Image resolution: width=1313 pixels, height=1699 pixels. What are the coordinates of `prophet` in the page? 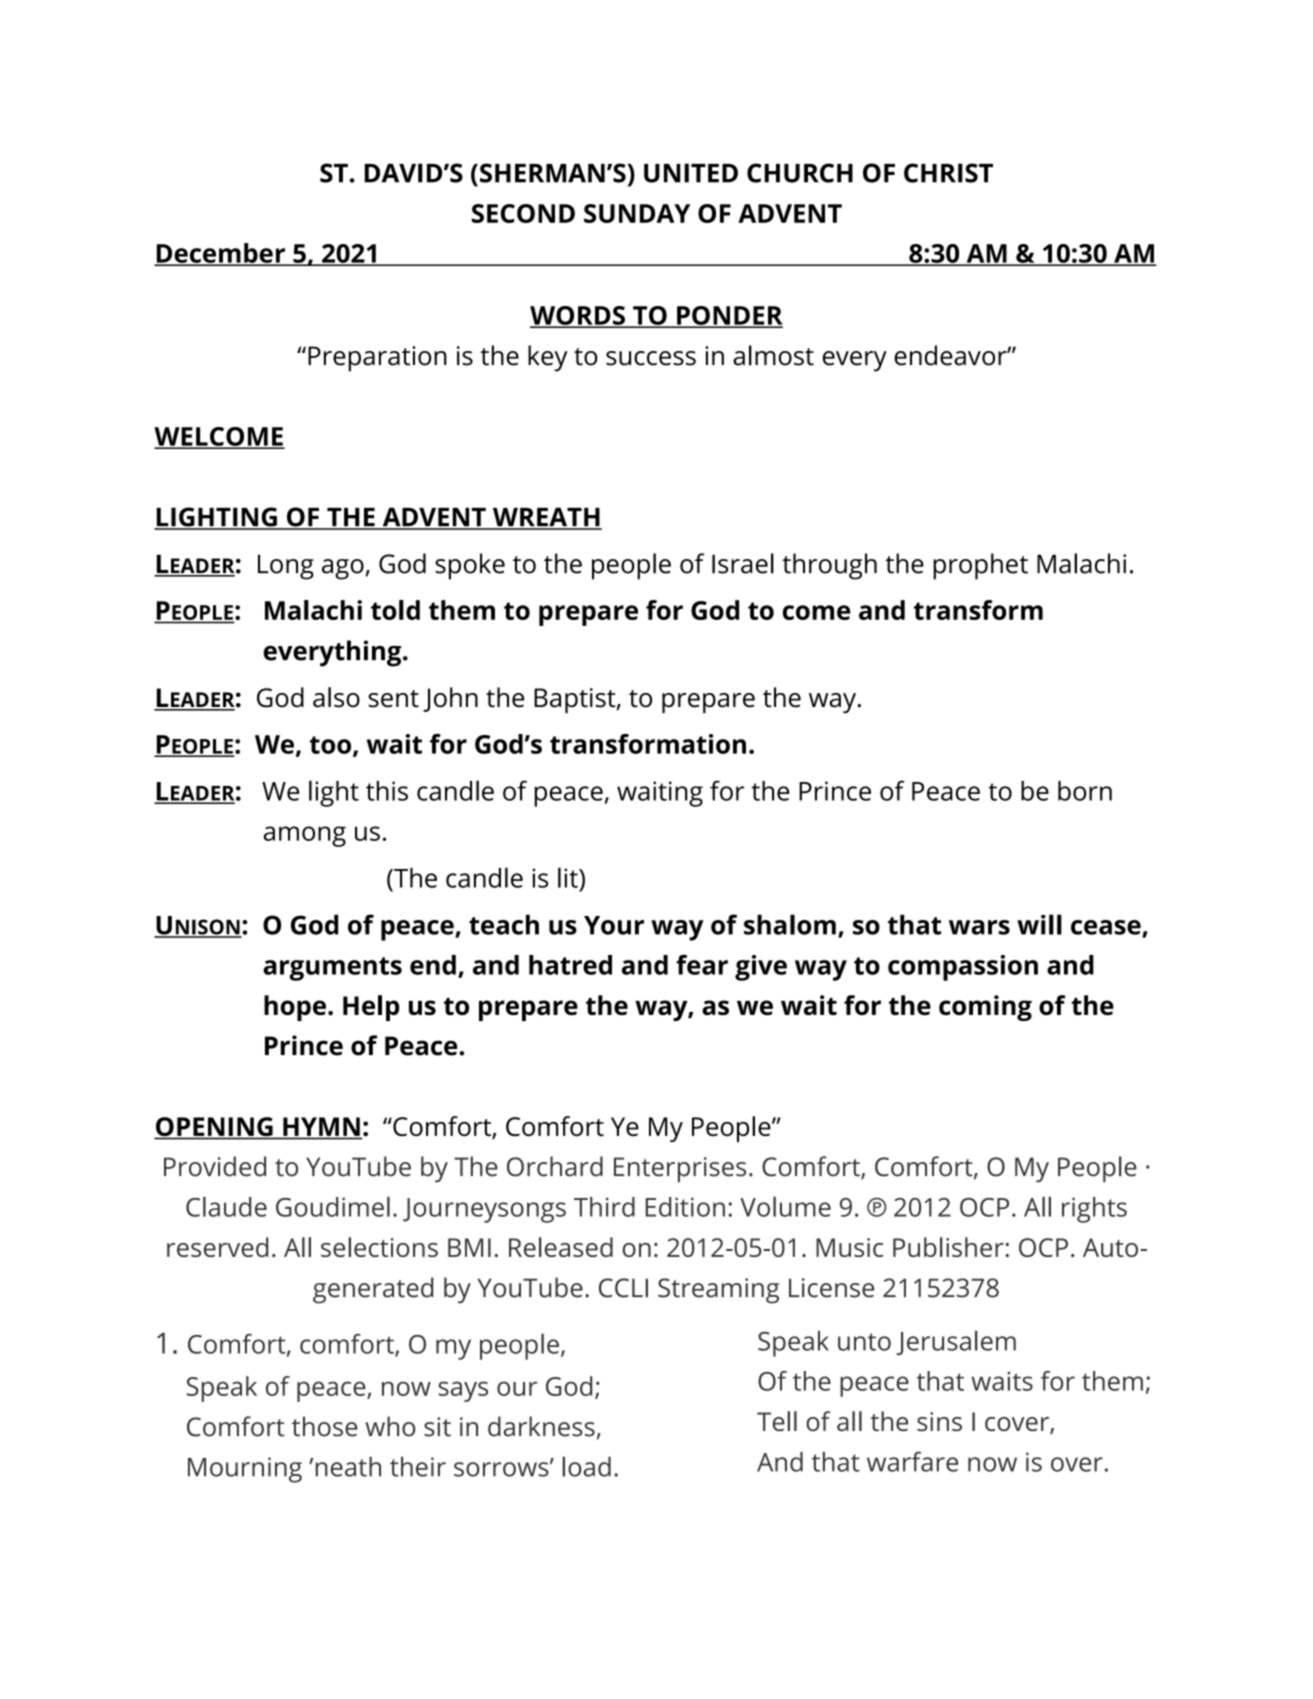 It's located at (980, 566).
